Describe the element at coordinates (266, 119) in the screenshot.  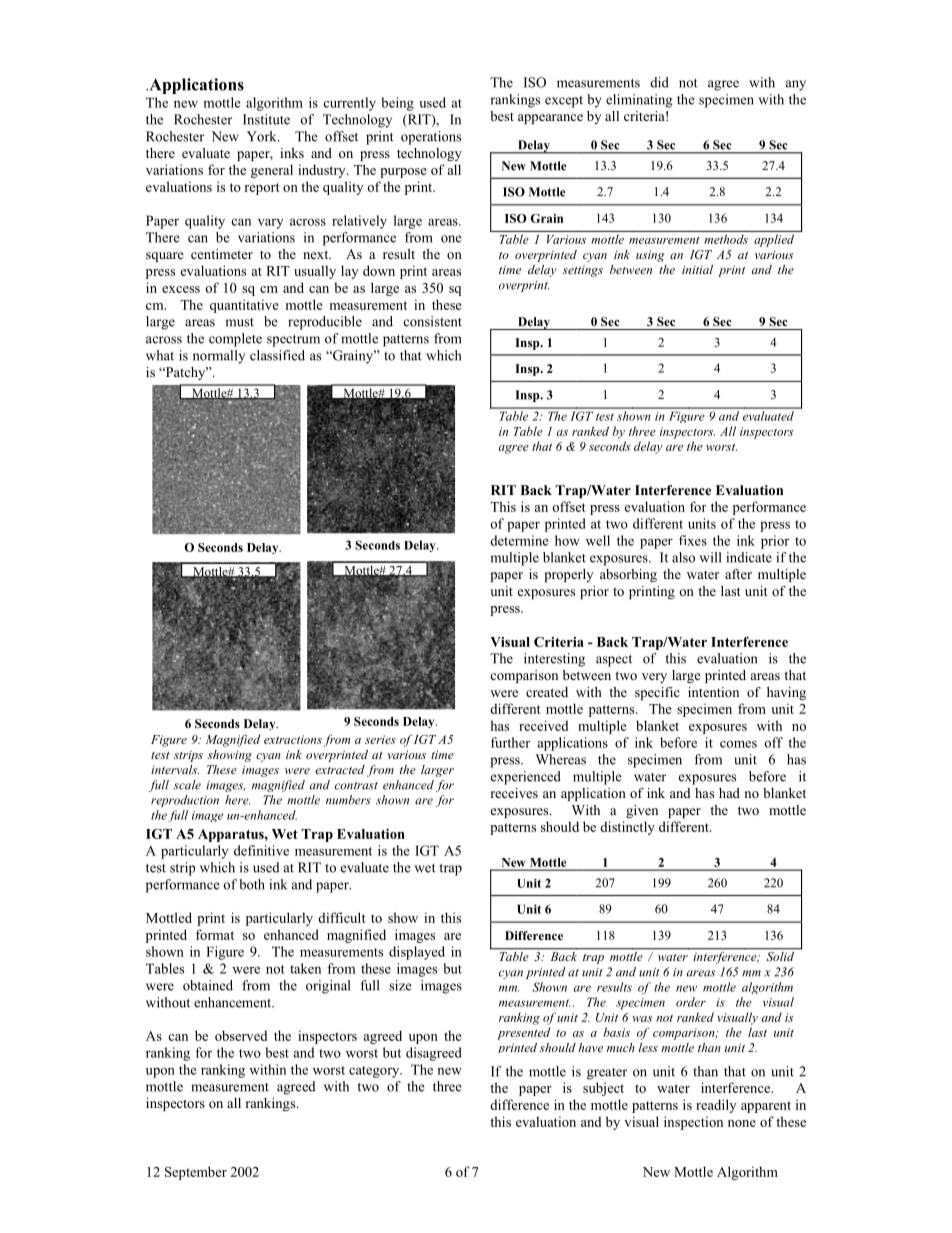
I see `Institute` at that location.
